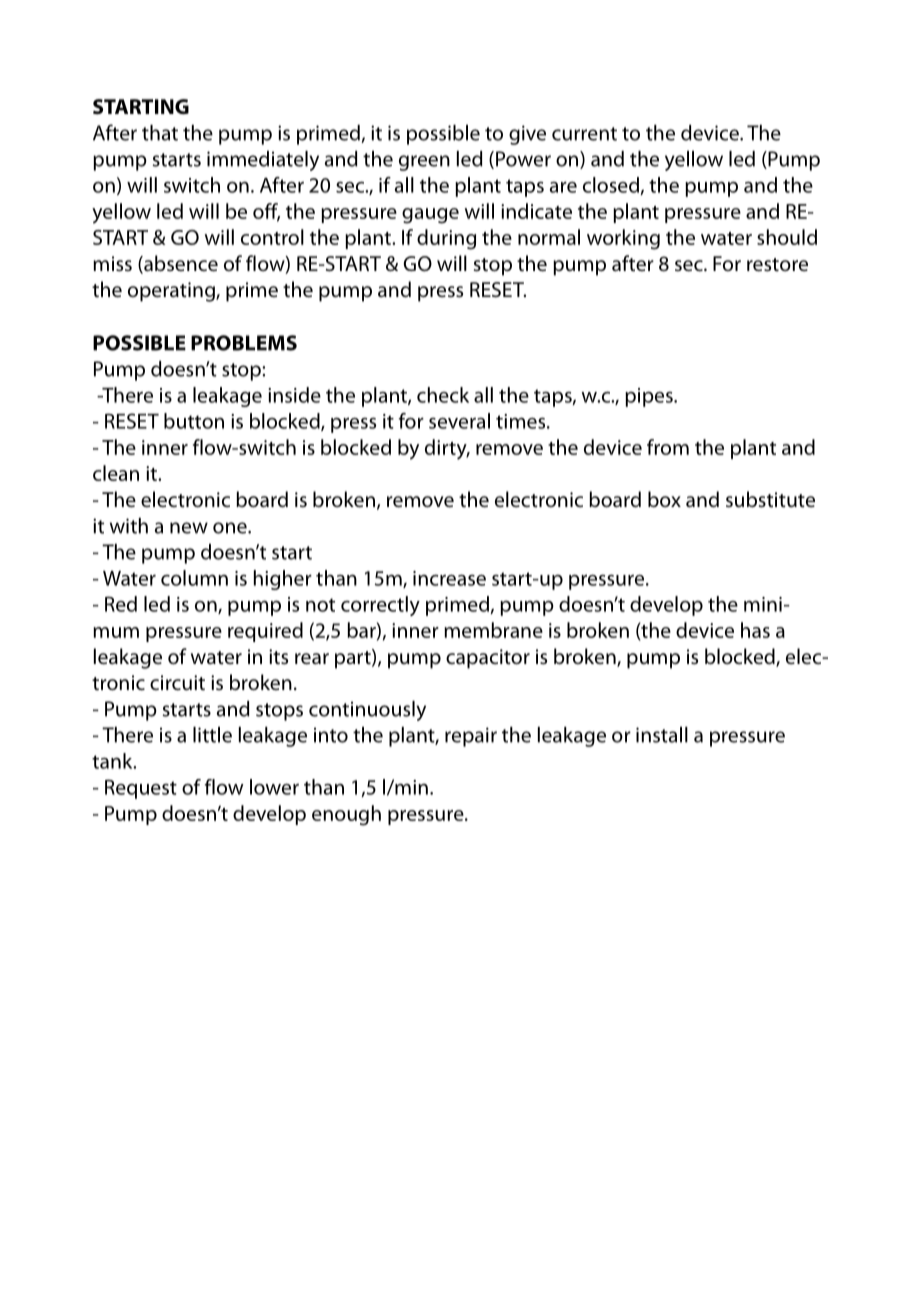  What do you see at coordinates (346, 815) in the screenshot?
I see `enough` at bounding box center [346, 815].
